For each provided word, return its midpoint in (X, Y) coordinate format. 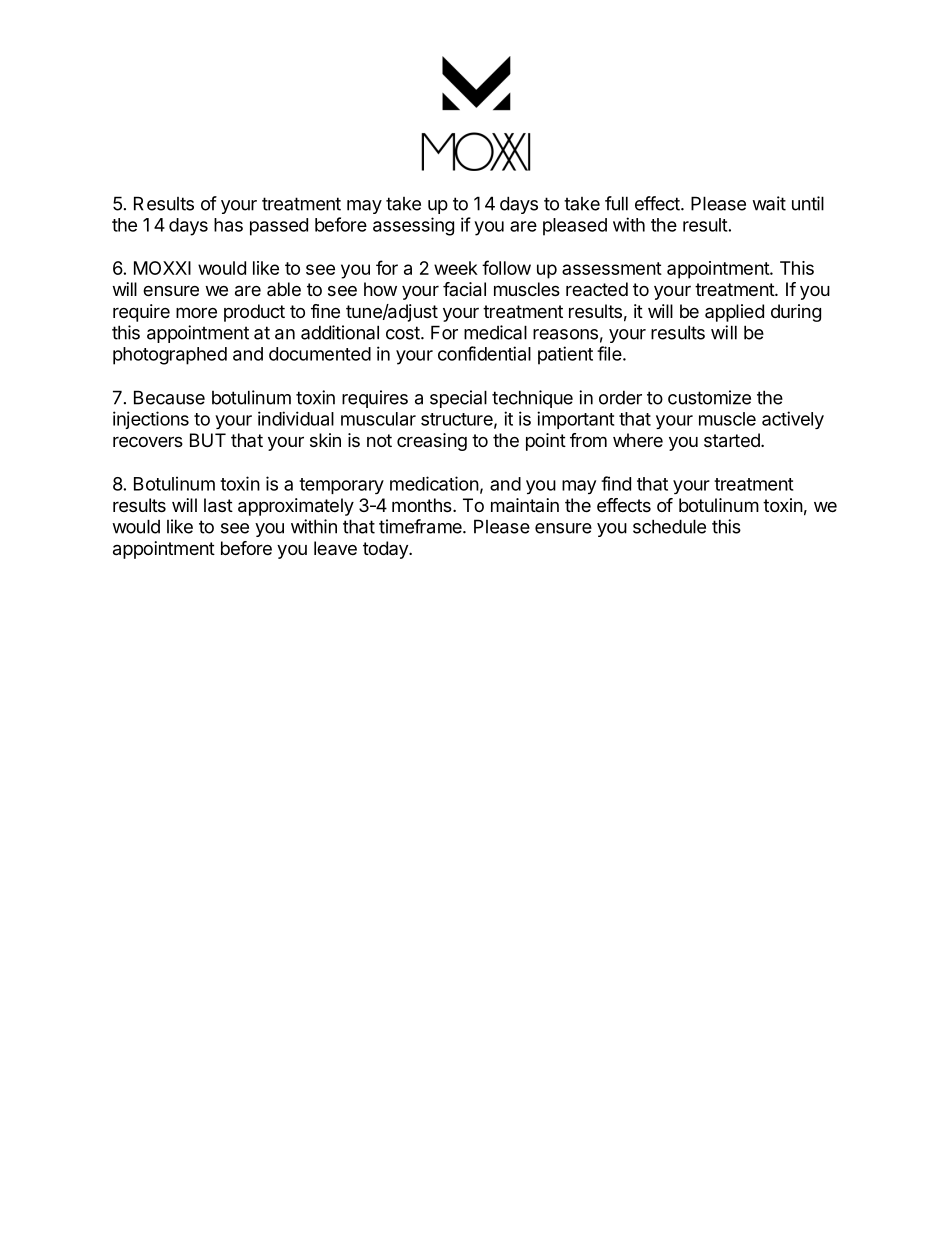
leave (335, 548)
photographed (170, 356)
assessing (413, 226)
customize (709, 397)
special (458, 399)
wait (769, 203)
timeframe (421, 526)
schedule (669, 526)
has (228, 225)
